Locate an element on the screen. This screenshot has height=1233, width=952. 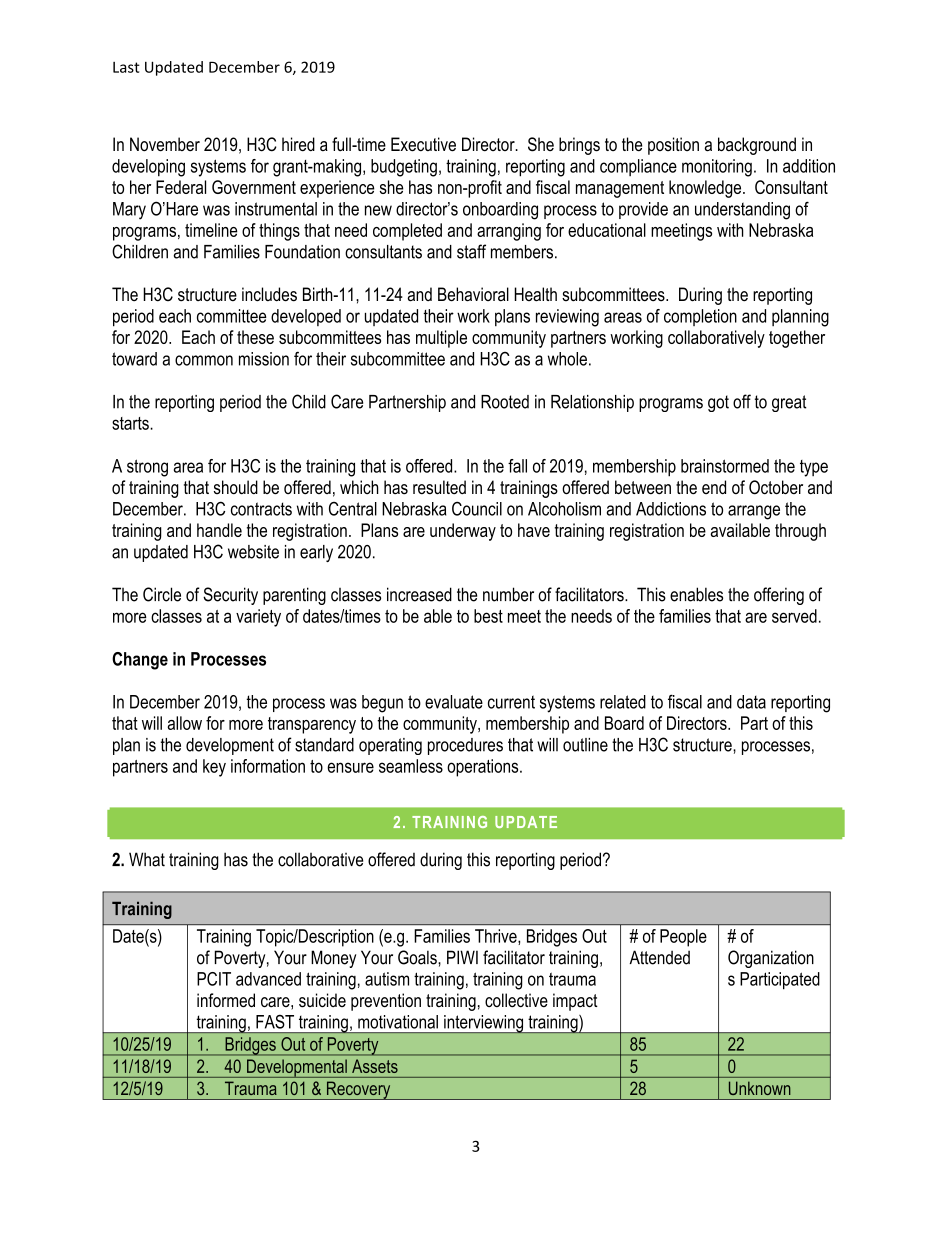
Organization is located at coordinates (771, 959).
